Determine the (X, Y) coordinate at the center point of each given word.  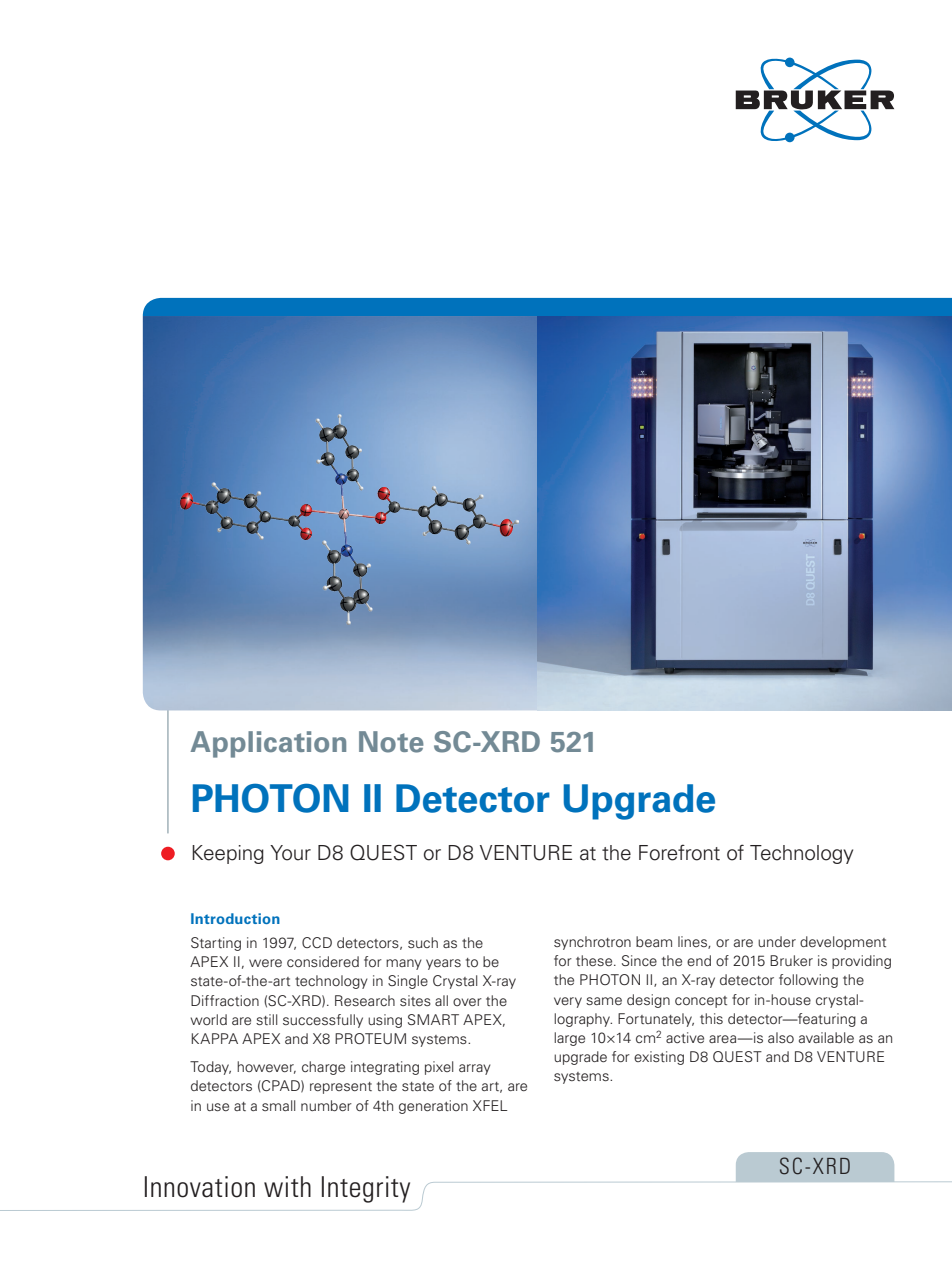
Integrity (366, 1189)
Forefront (679, 852)
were (265, 963)
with (287, 1186)
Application (268, 744)
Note (391, 742)
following (808, 981)
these (595, 960)
